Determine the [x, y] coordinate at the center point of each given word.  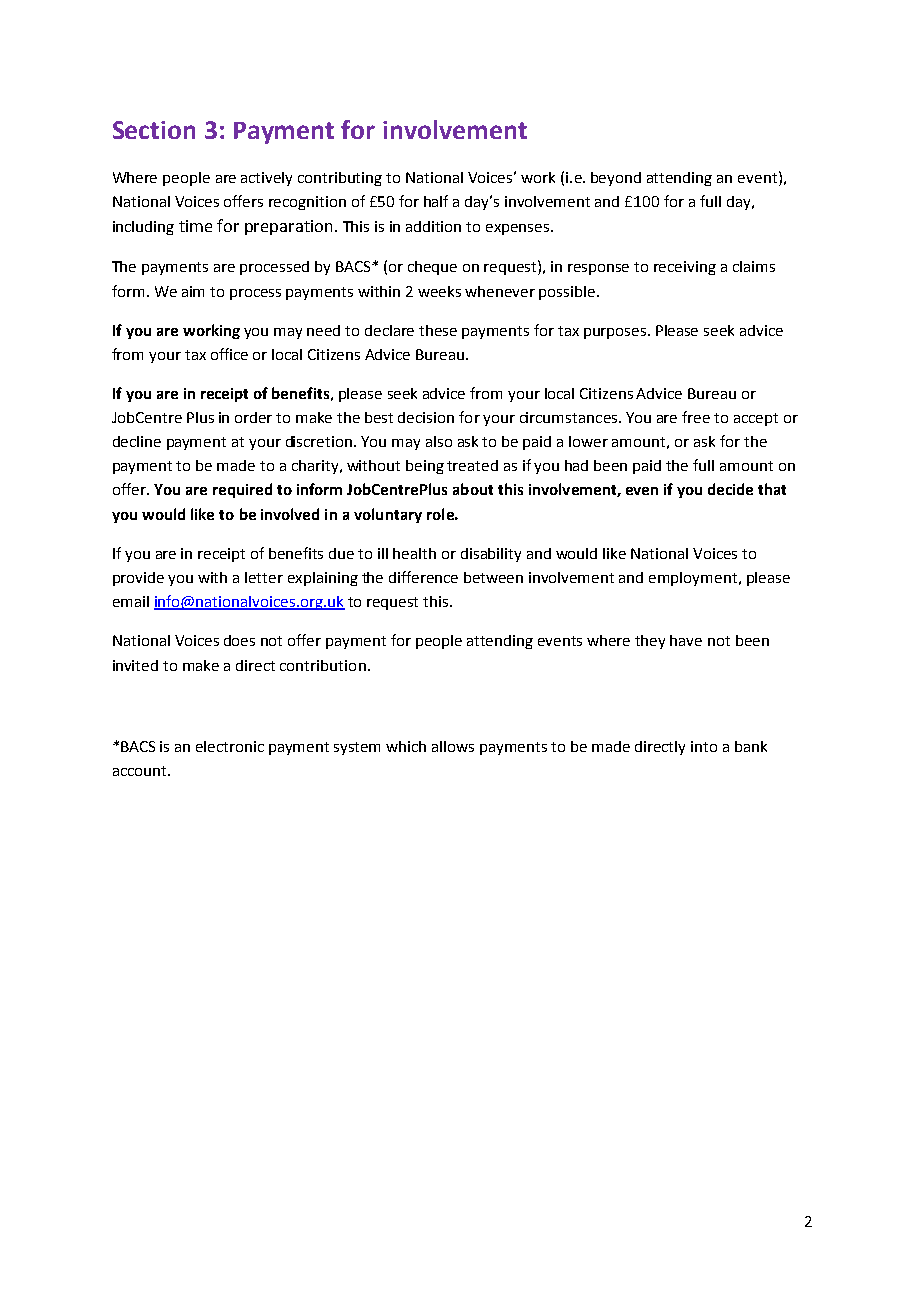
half [436, 201]
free [696, 417]
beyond [616, 179]
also [439, 441]
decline [137, 441]
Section [154, 130]
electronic [230, 746]
